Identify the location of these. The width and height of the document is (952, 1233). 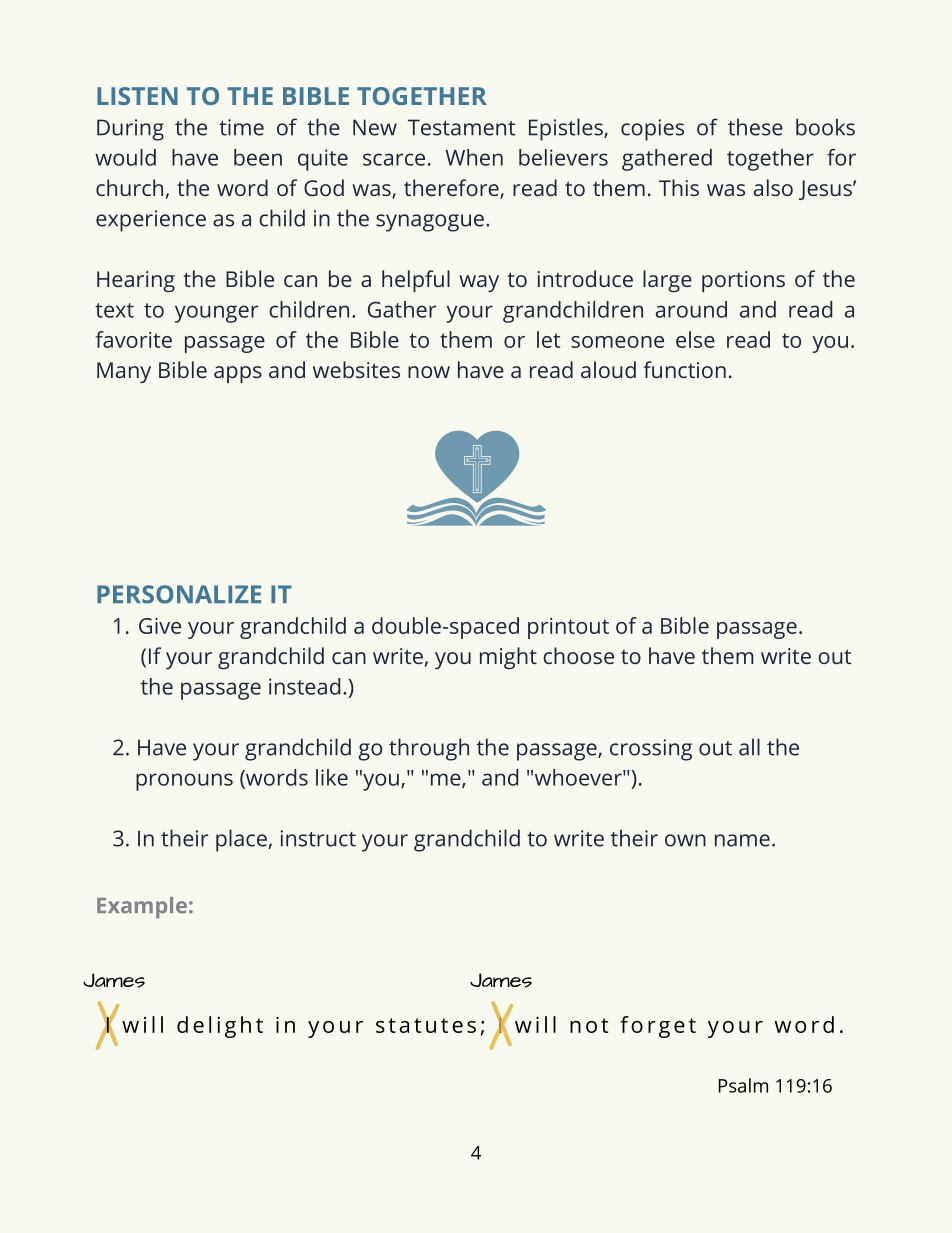
(755, 127).
